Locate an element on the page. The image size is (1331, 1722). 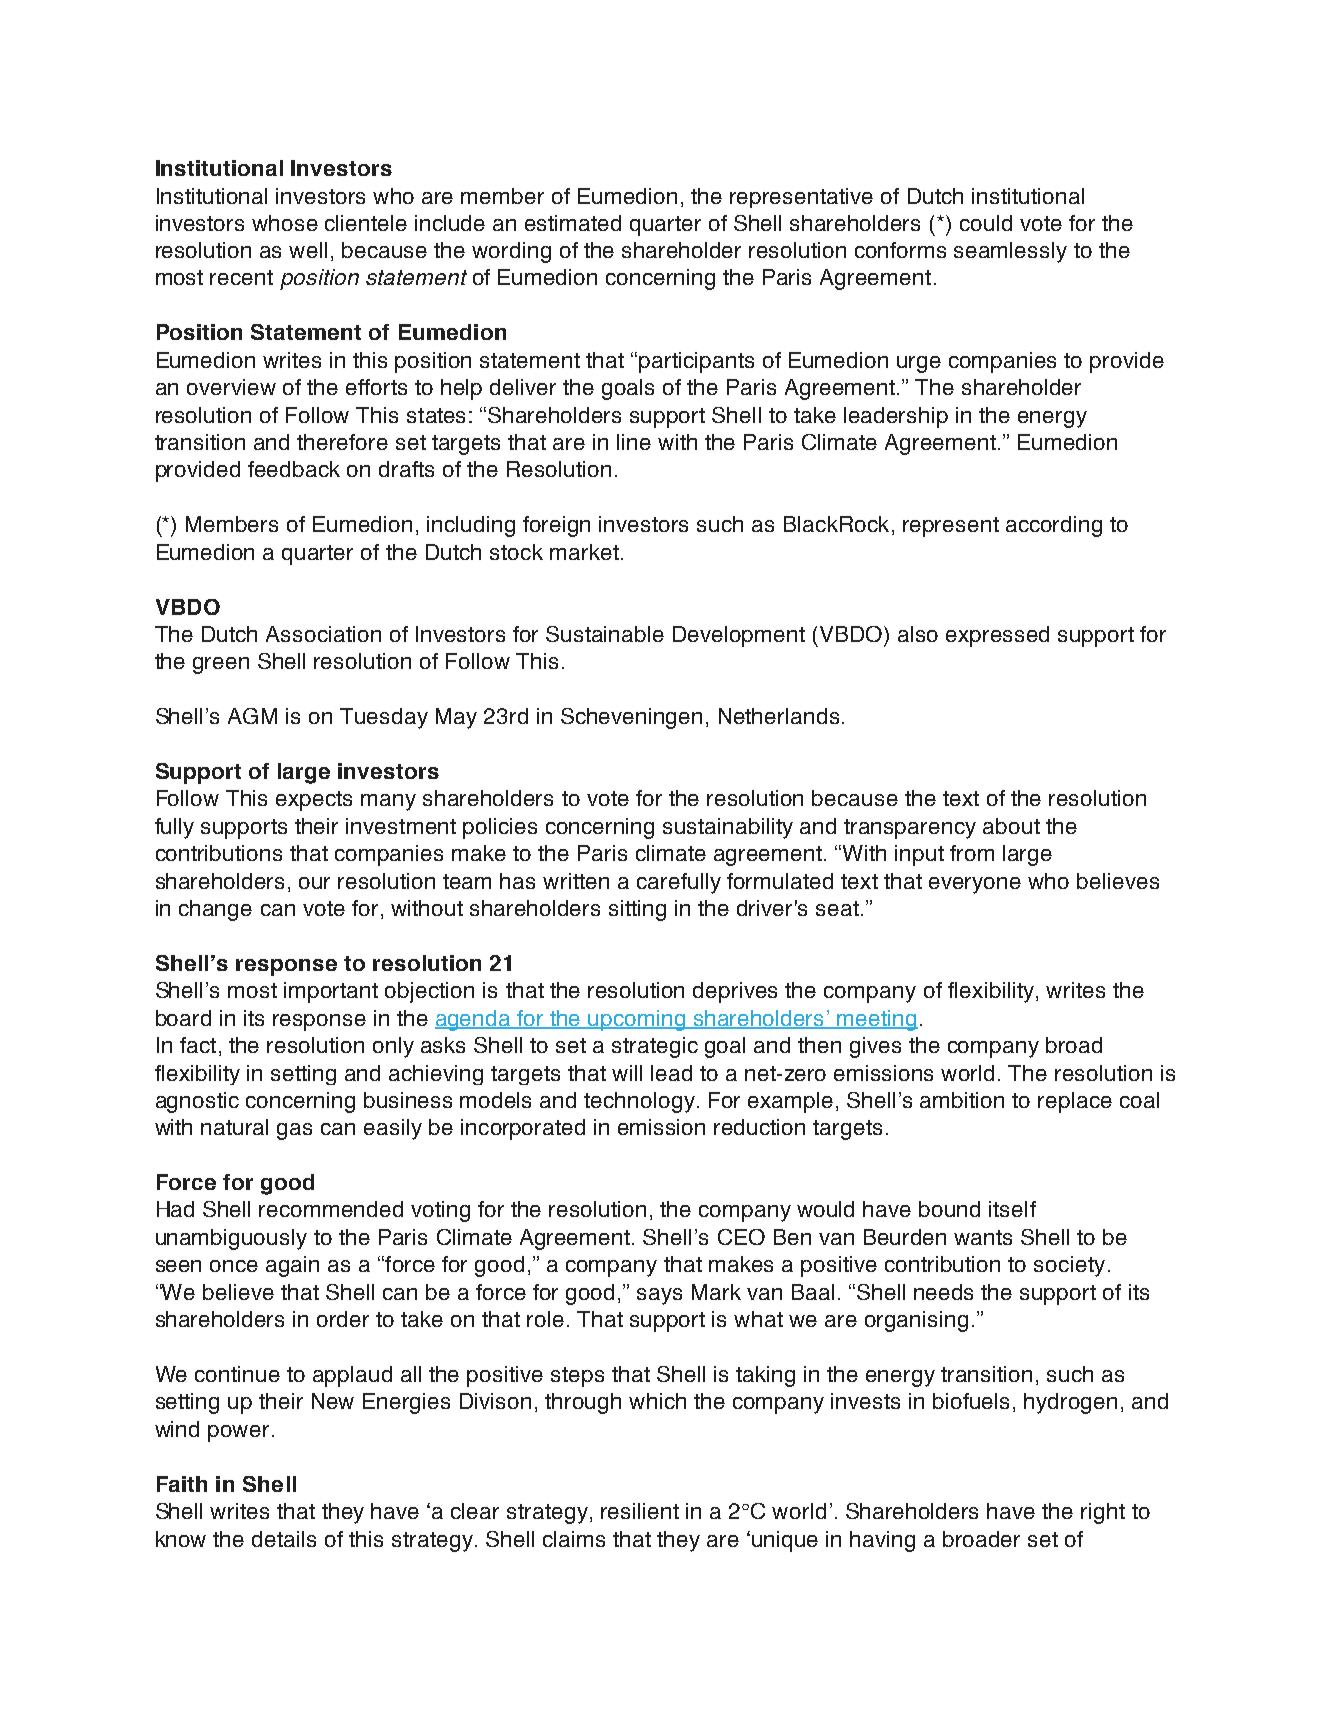
well is located at coordinates (308, 250).
